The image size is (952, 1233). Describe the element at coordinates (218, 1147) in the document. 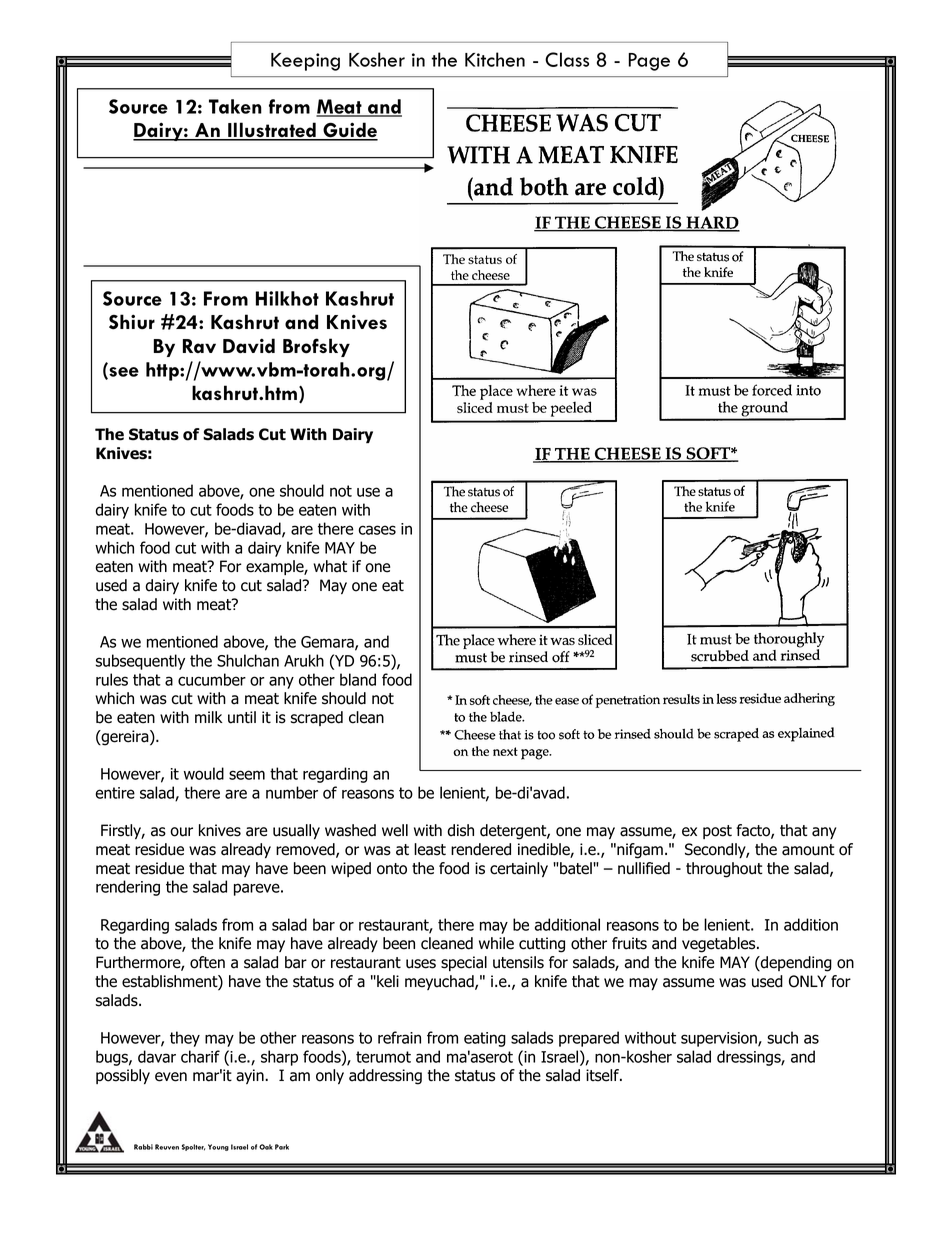

I see `Young` at that location.
